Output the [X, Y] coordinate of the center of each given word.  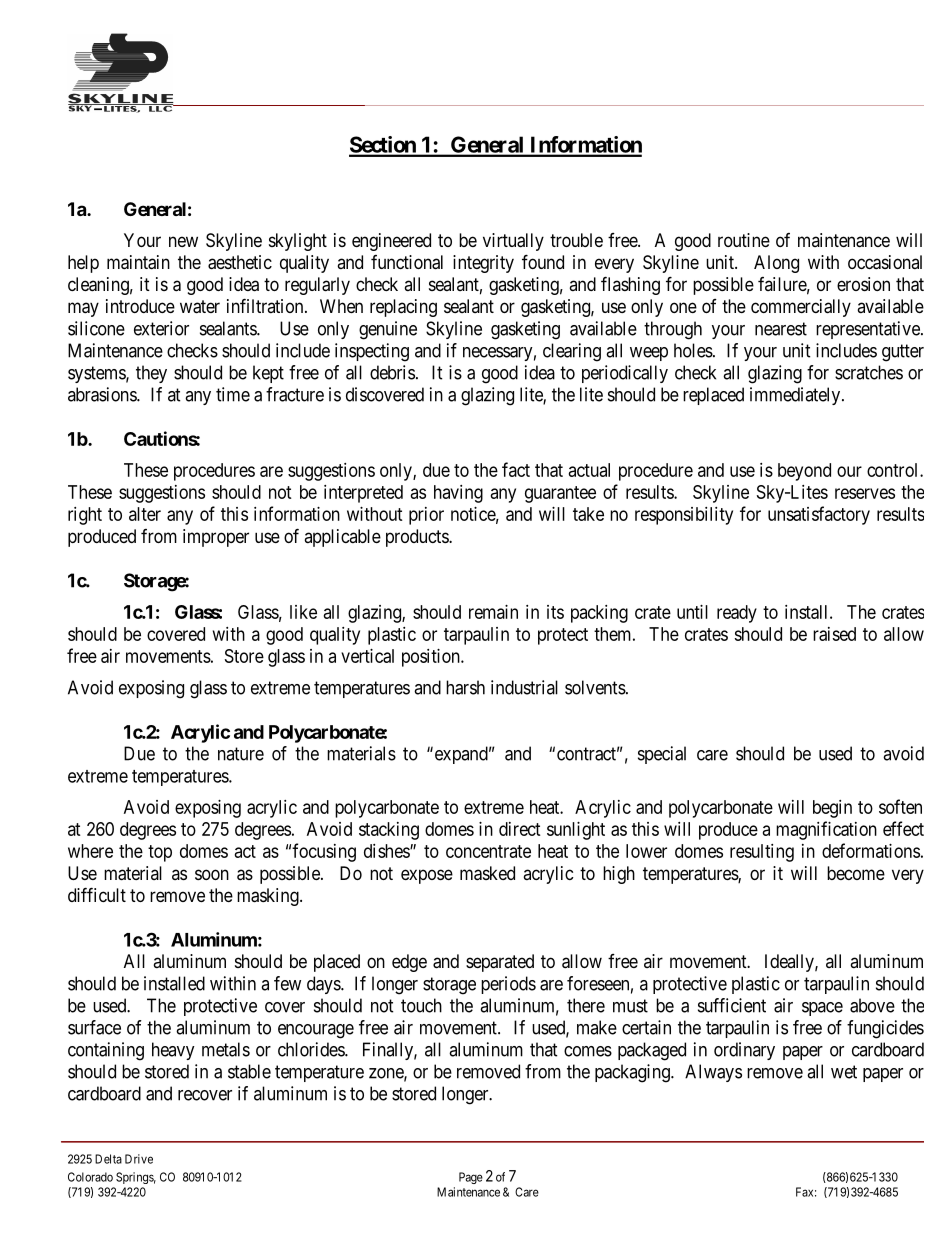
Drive [139, 1159]
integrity [483, 264]
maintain [138, 262]
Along [776, 264]
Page [471, 1178]
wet [844, 1072]
